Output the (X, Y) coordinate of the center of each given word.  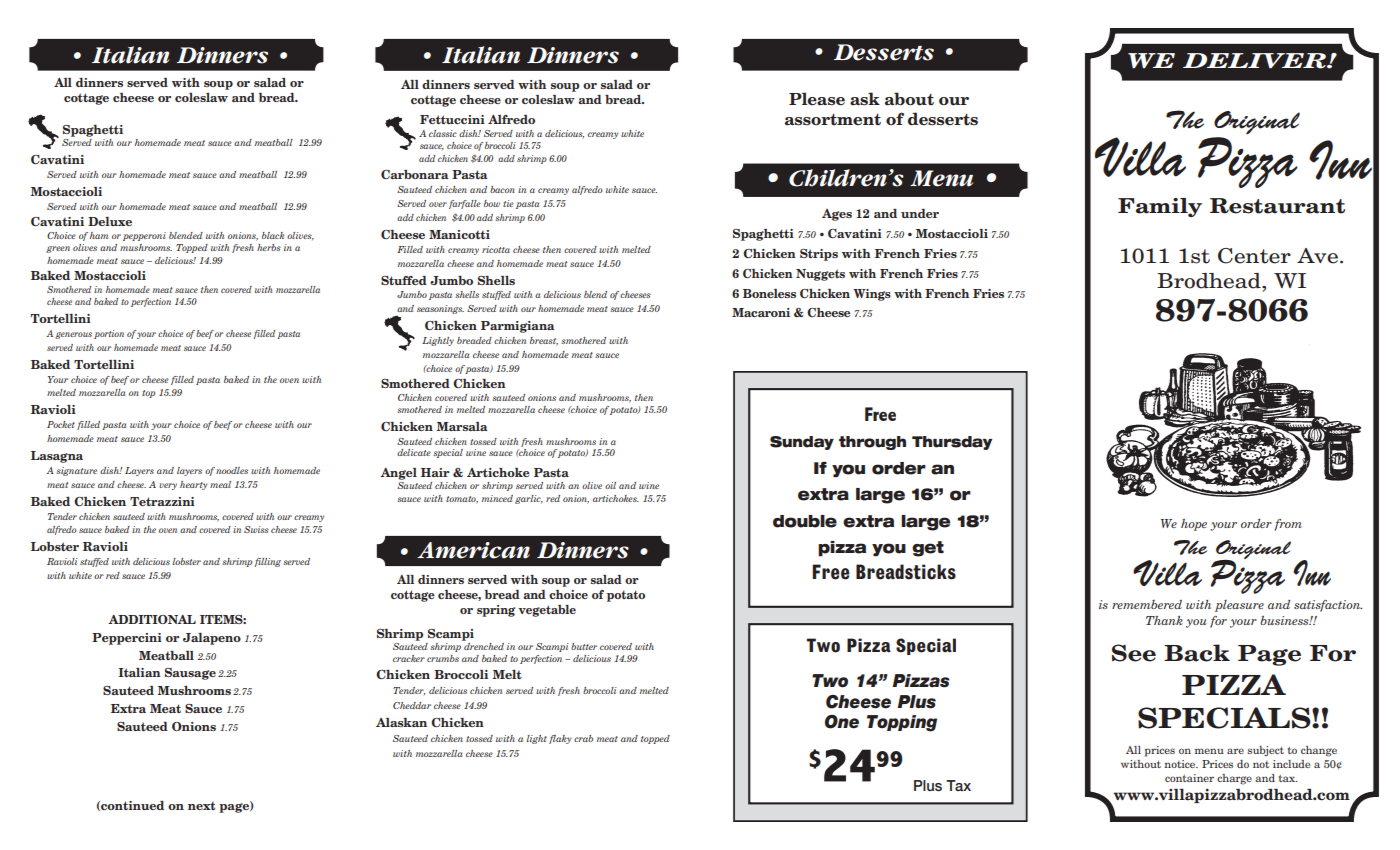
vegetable (547, 611)
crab (583, 738)
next (202, 805)
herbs (269, 247)
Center (1254, 256)
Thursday (952, 443)
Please (817, 99)
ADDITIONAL (152, 619)
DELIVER (1255, 61)
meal (220, 484)
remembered (1147, 604)
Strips (819, 255)
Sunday (802, 443)
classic (443, 133)
